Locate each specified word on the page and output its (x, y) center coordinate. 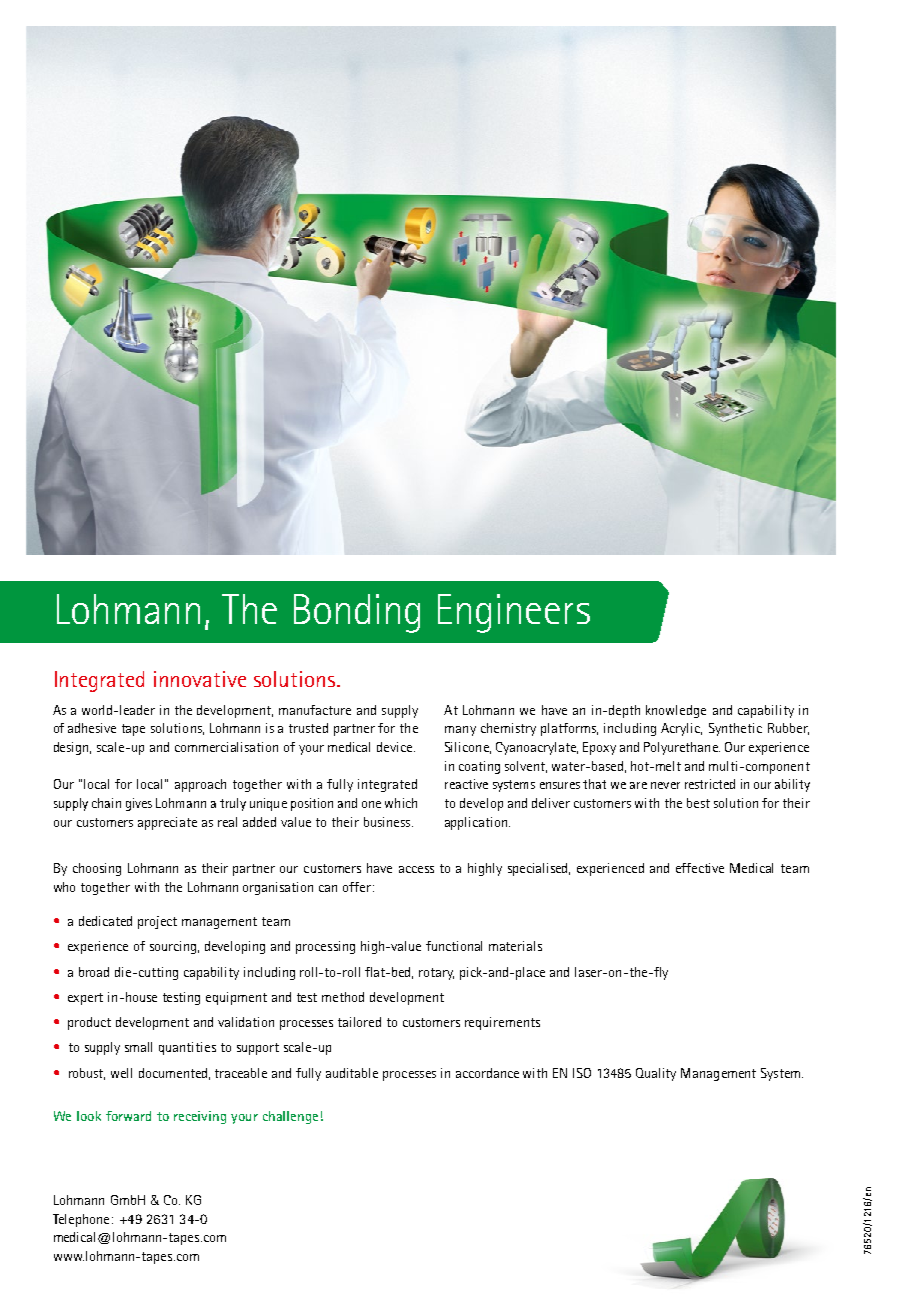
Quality (656, 1074)
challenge (290, 1117)
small (138, 1047)
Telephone (81, 1220)
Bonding (357, 613)
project (157, 922)
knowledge (676, 711)
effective (700, 868)
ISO (582, 1073)
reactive (466, 784)
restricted (710, 784)
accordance (487, 1073)
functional (454, 946)
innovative (200, 679)
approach (200, 785)
